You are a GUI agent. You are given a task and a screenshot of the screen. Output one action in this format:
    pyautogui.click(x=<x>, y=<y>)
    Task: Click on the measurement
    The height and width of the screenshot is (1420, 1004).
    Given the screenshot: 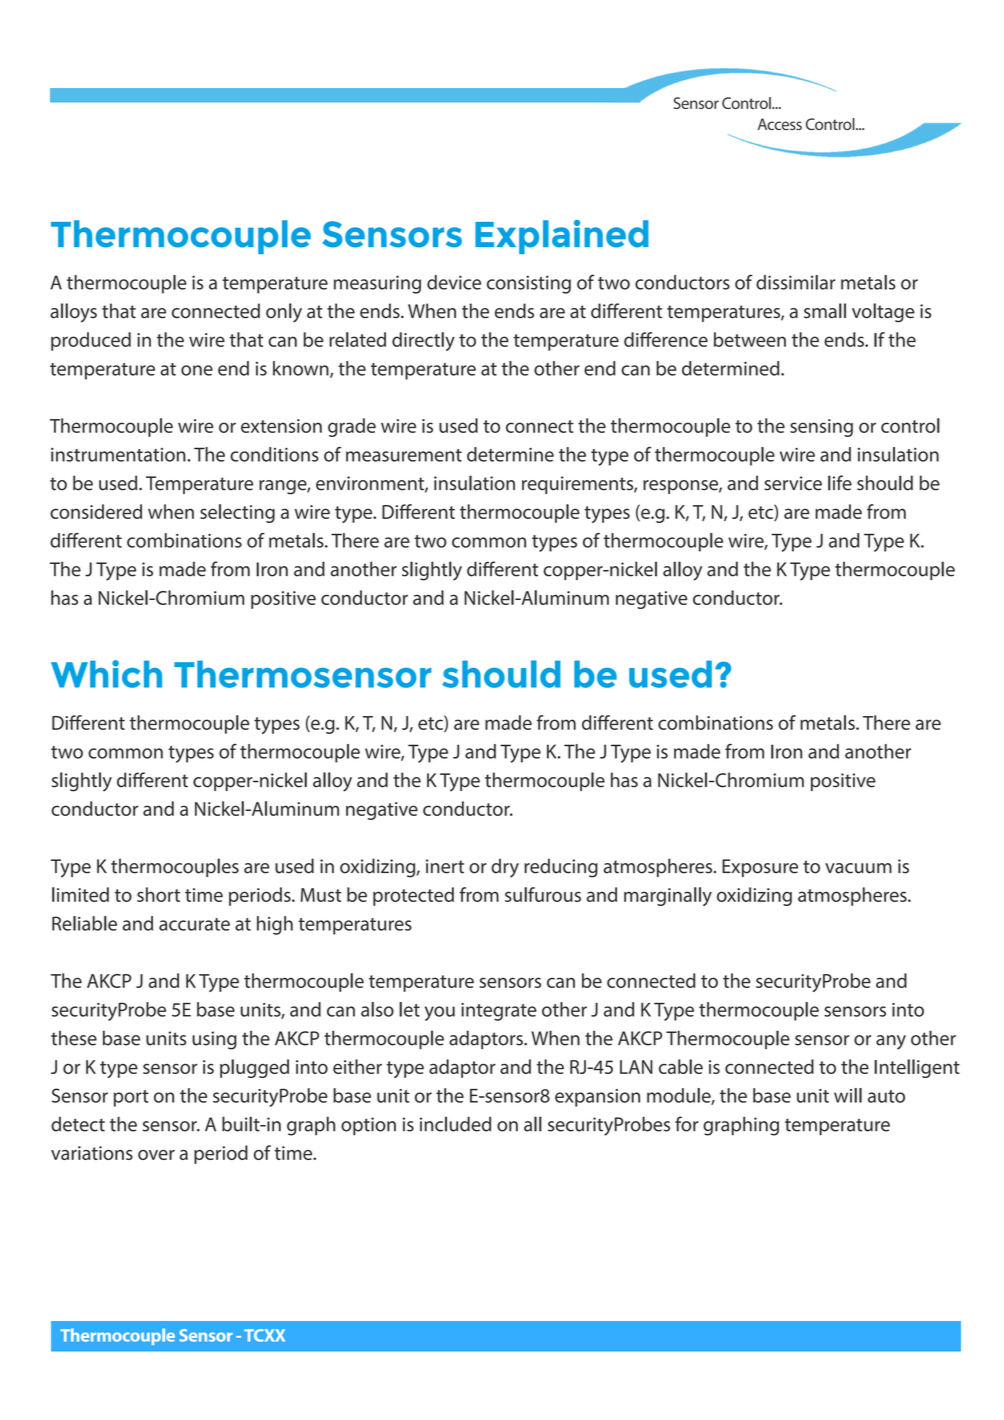 What is the action you would take?
    pyautogui.click(x=404, y=455)
